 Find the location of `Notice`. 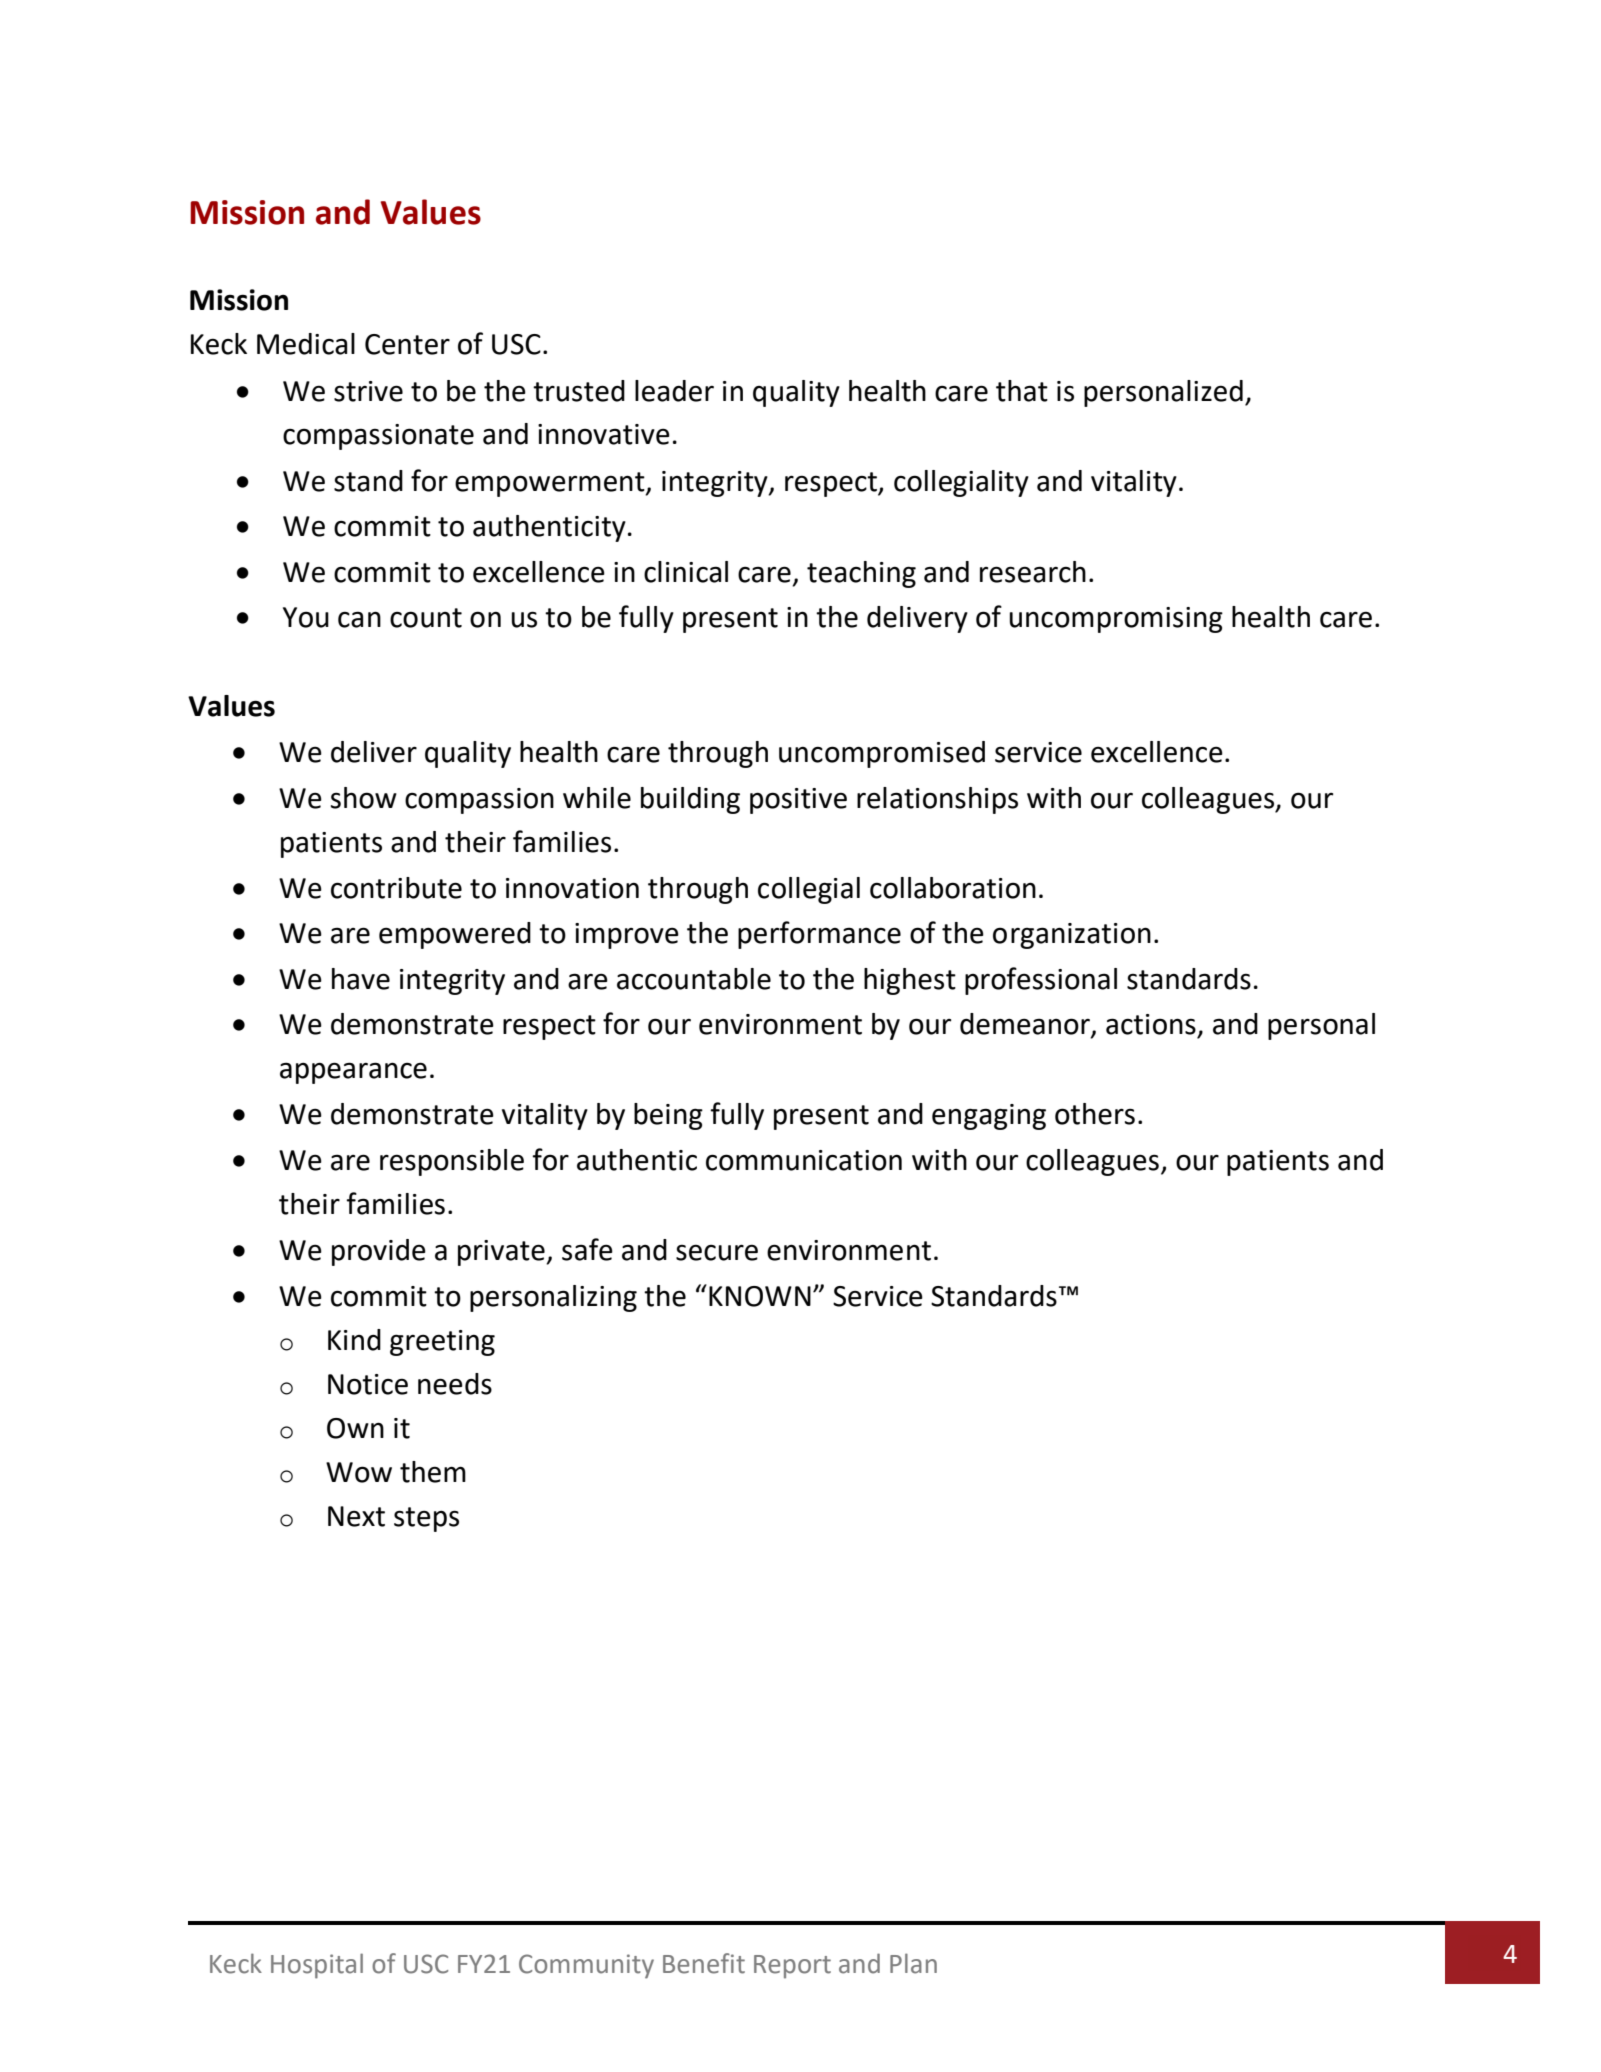

Notice is located at coordinates (368, 1384).
